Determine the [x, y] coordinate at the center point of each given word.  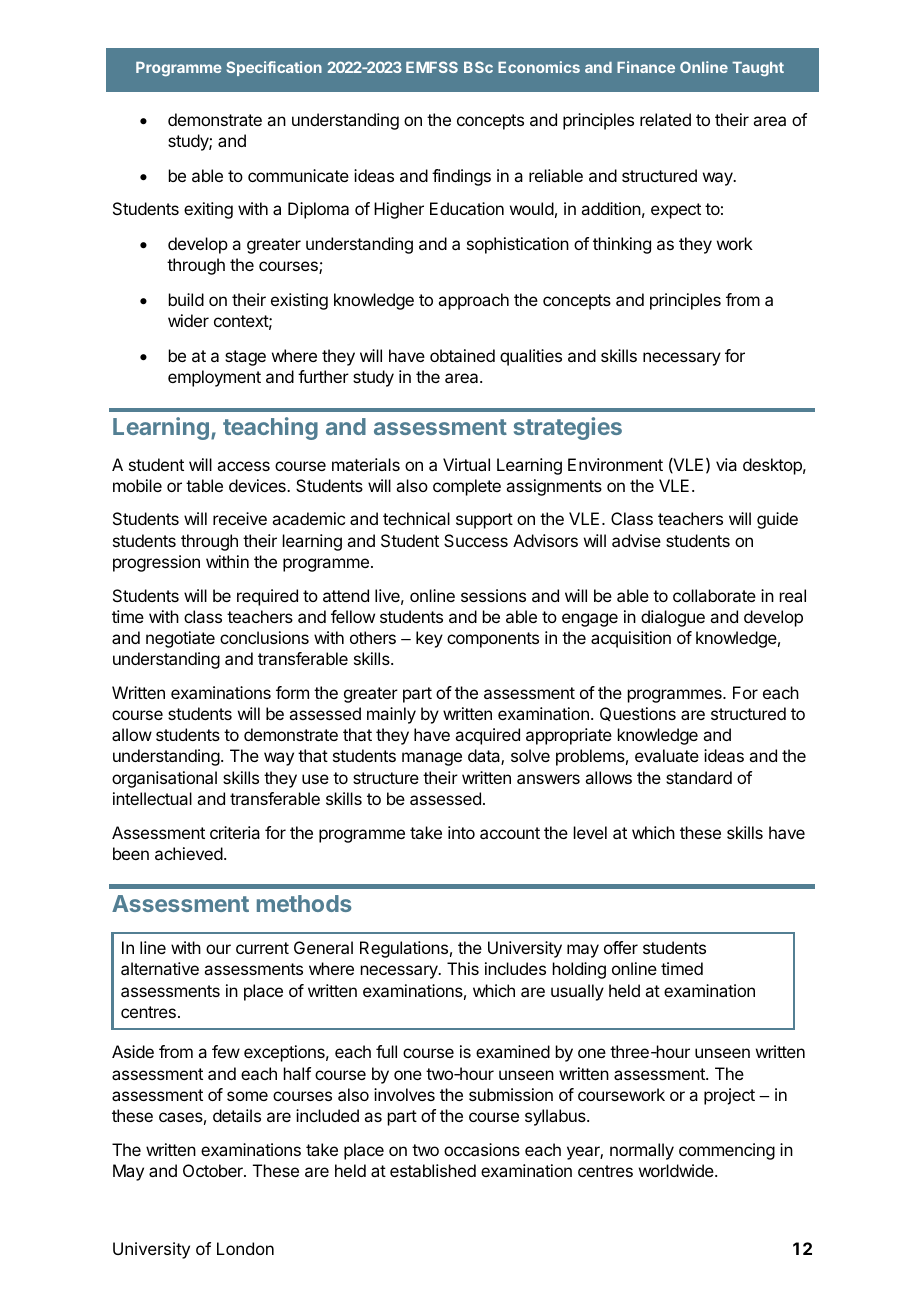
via [726, 464]
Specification [274, 68]
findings [461, 177]
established [433, 1170]
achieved [189, 853]
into [461, 832]
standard [699, 777]
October [214, 1170]
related [665, 119]
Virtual [466, 464]
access [243, 466]
